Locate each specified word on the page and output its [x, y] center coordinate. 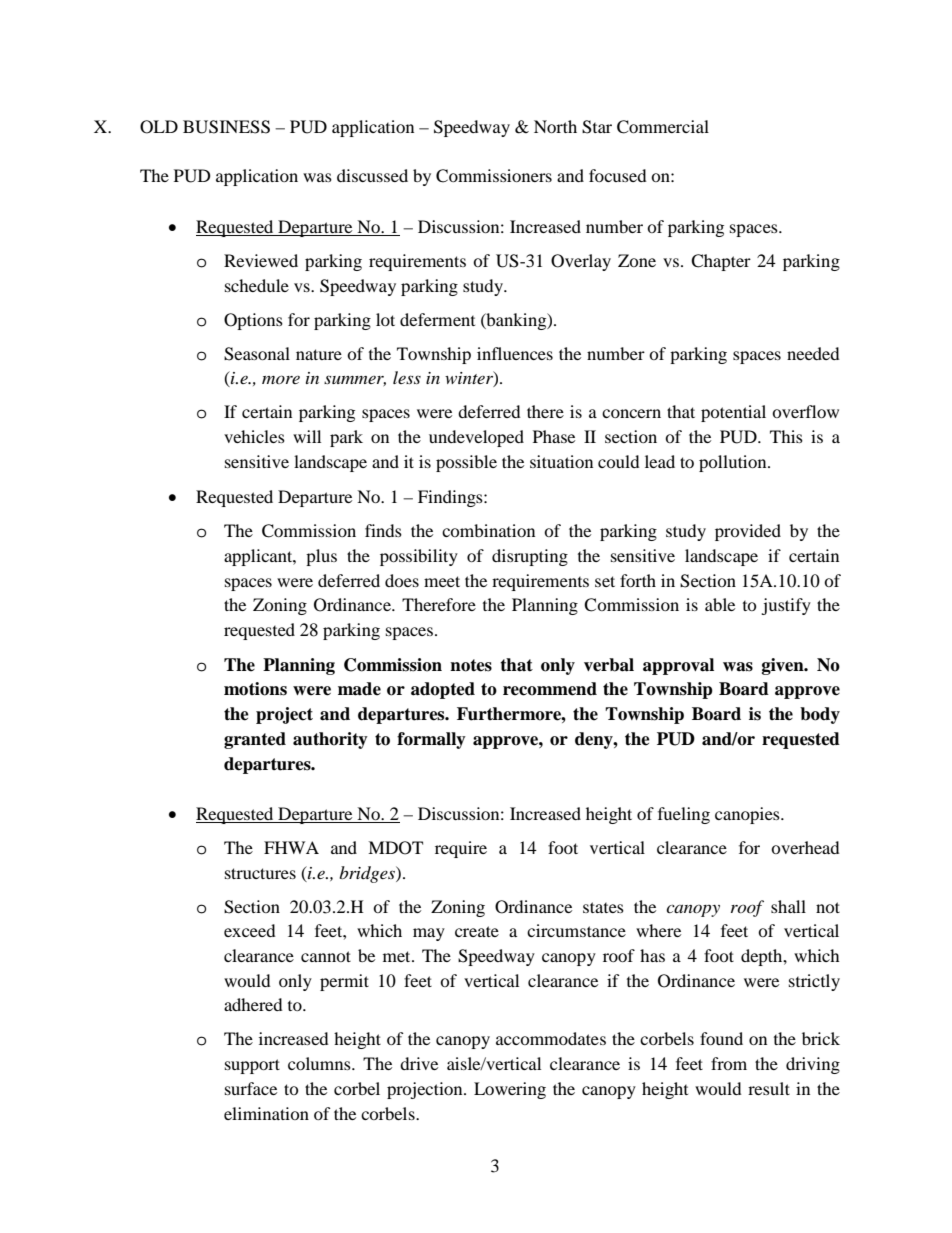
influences [515, 353]
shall [788, 906]
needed [813, 353]
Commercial [663, 127]
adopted [443, 690]
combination [488, 530]
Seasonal [257, 354]
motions [255, 689]
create [477, 931]
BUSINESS [226, 127]
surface [251, 1088]
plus [321, 557]
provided [748, 532]
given [784, 666]
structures [260, 873]
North [555, 126]
